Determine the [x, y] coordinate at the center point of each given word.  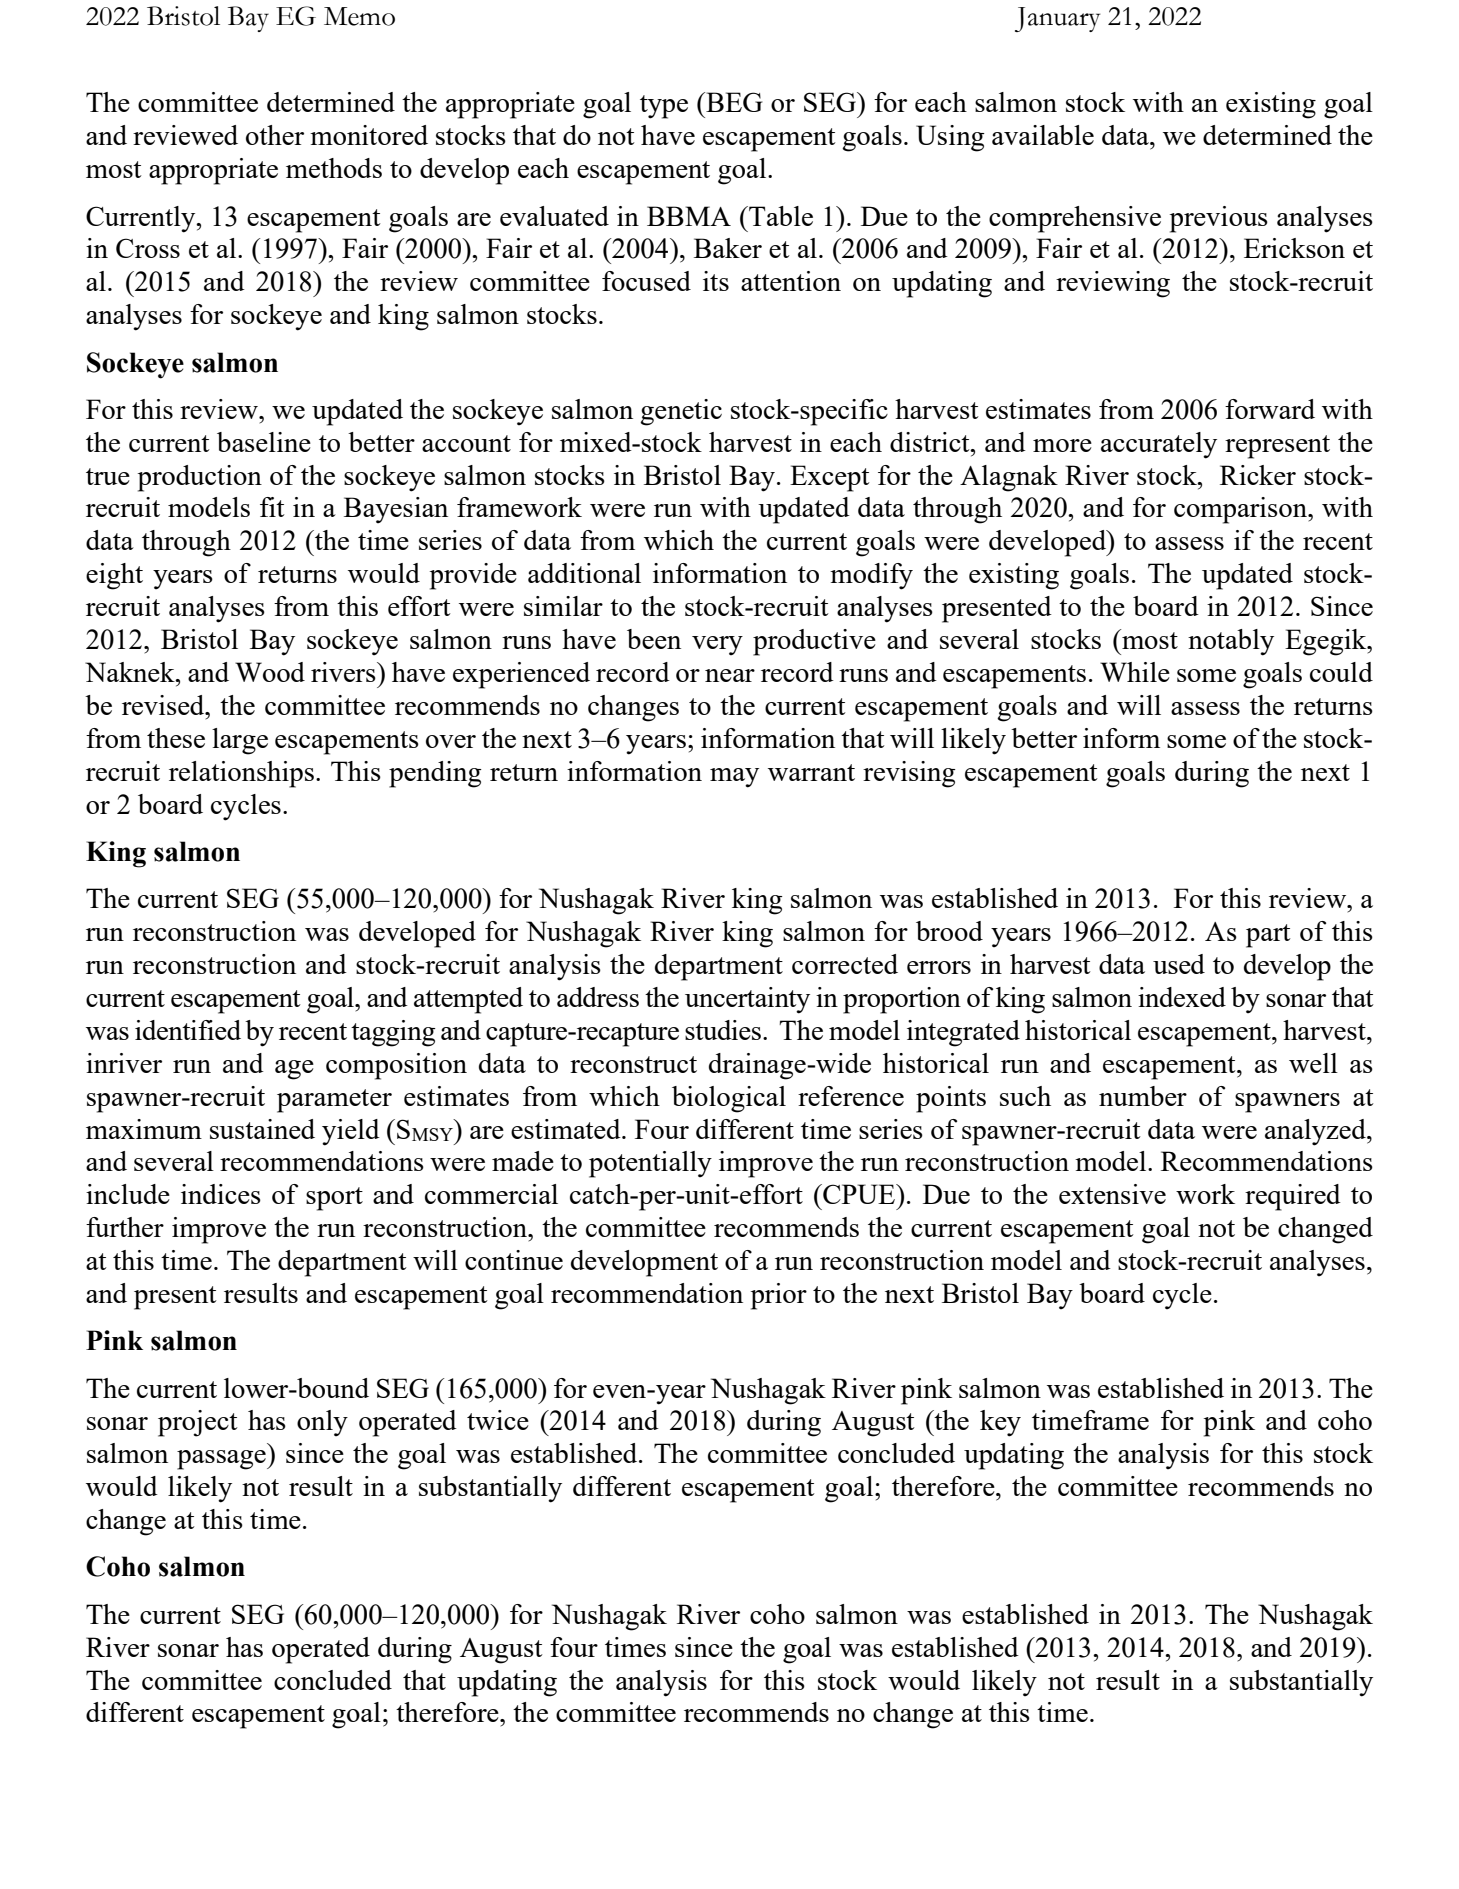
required [1293, 1197]
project [198, 1423]
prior [779, 1296]
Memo [359, 16]
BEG [733, 102]
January [1058, 19]
